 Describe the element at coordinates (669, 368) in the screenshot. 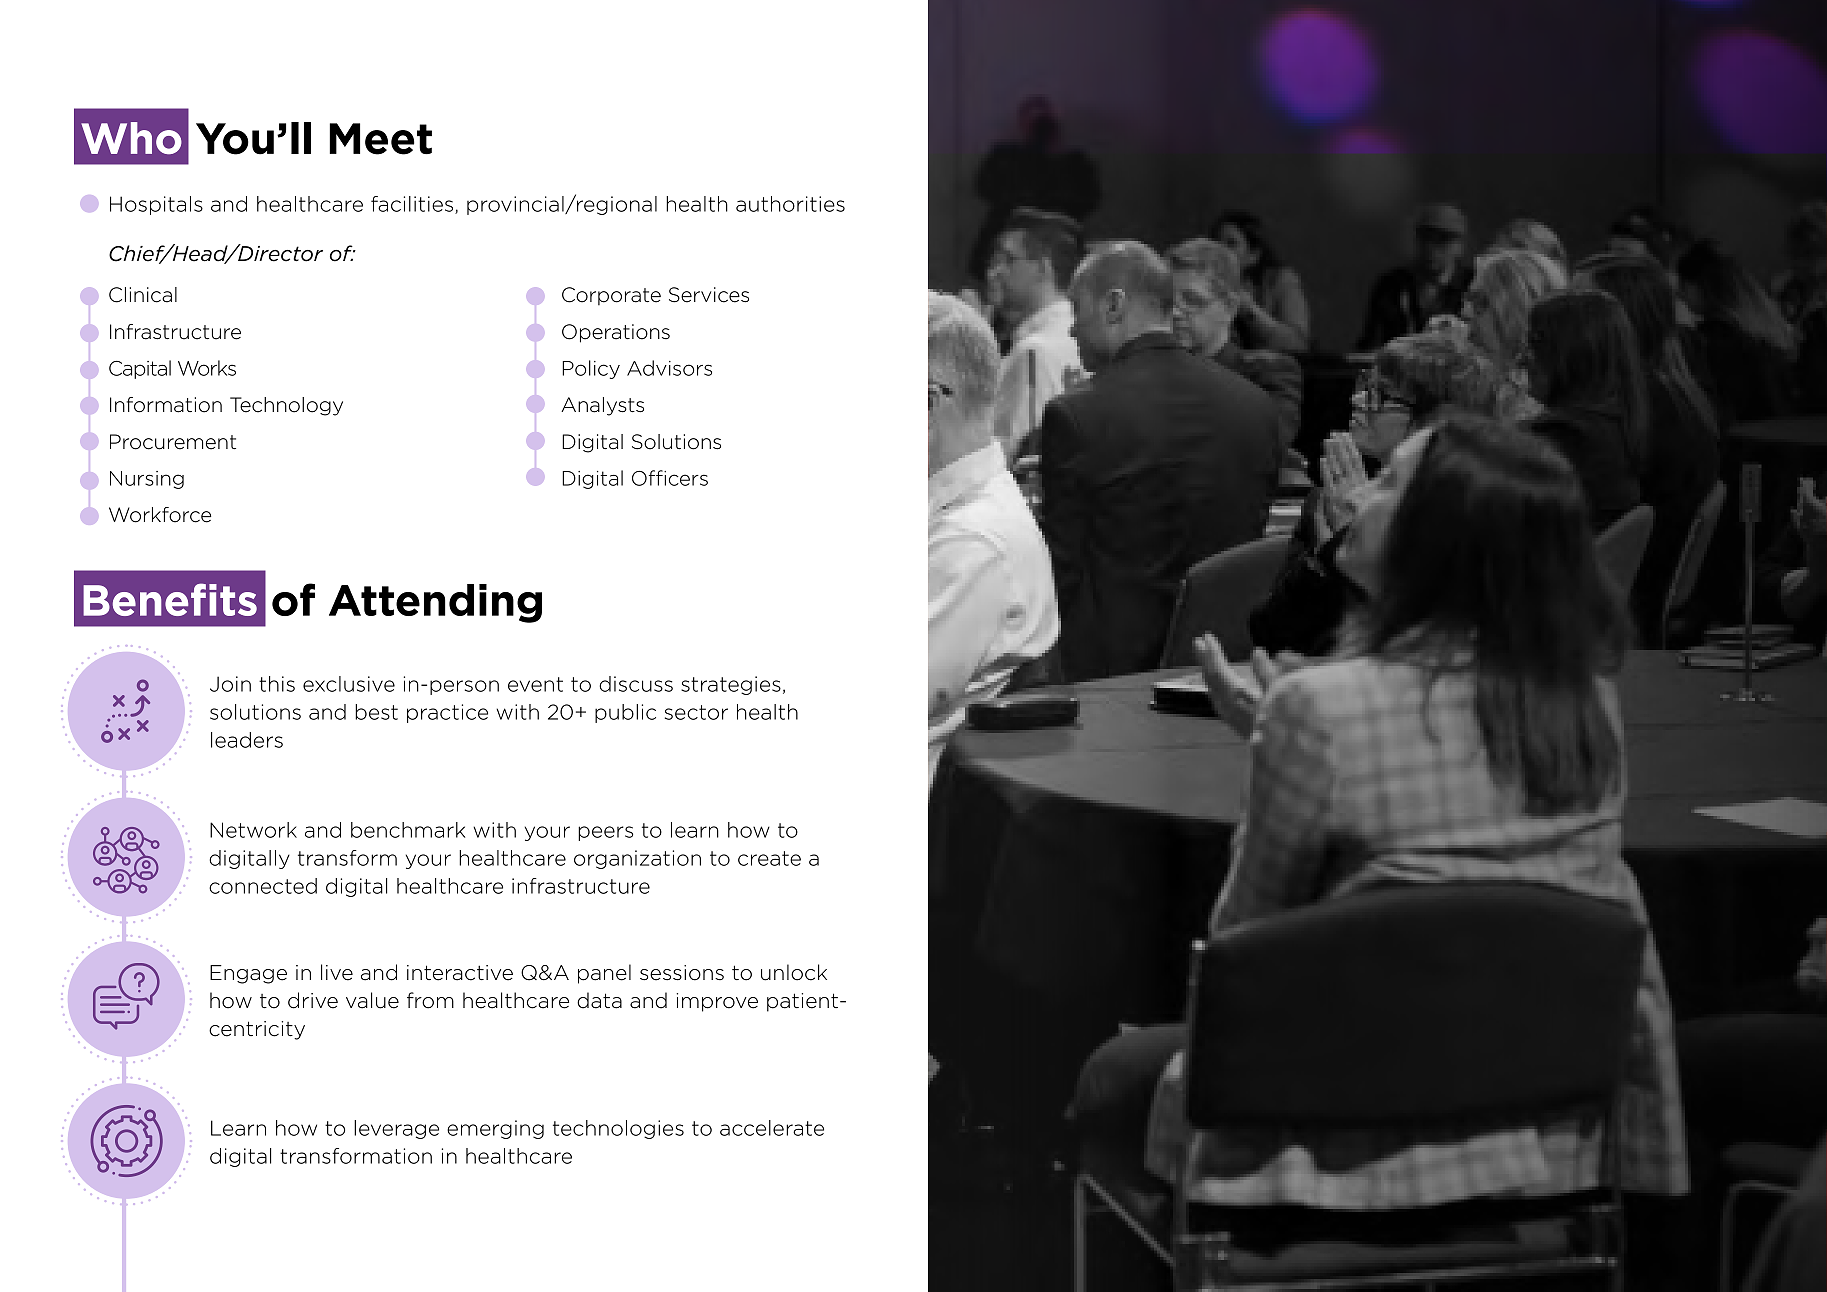

I see `Advisors` at that location.
